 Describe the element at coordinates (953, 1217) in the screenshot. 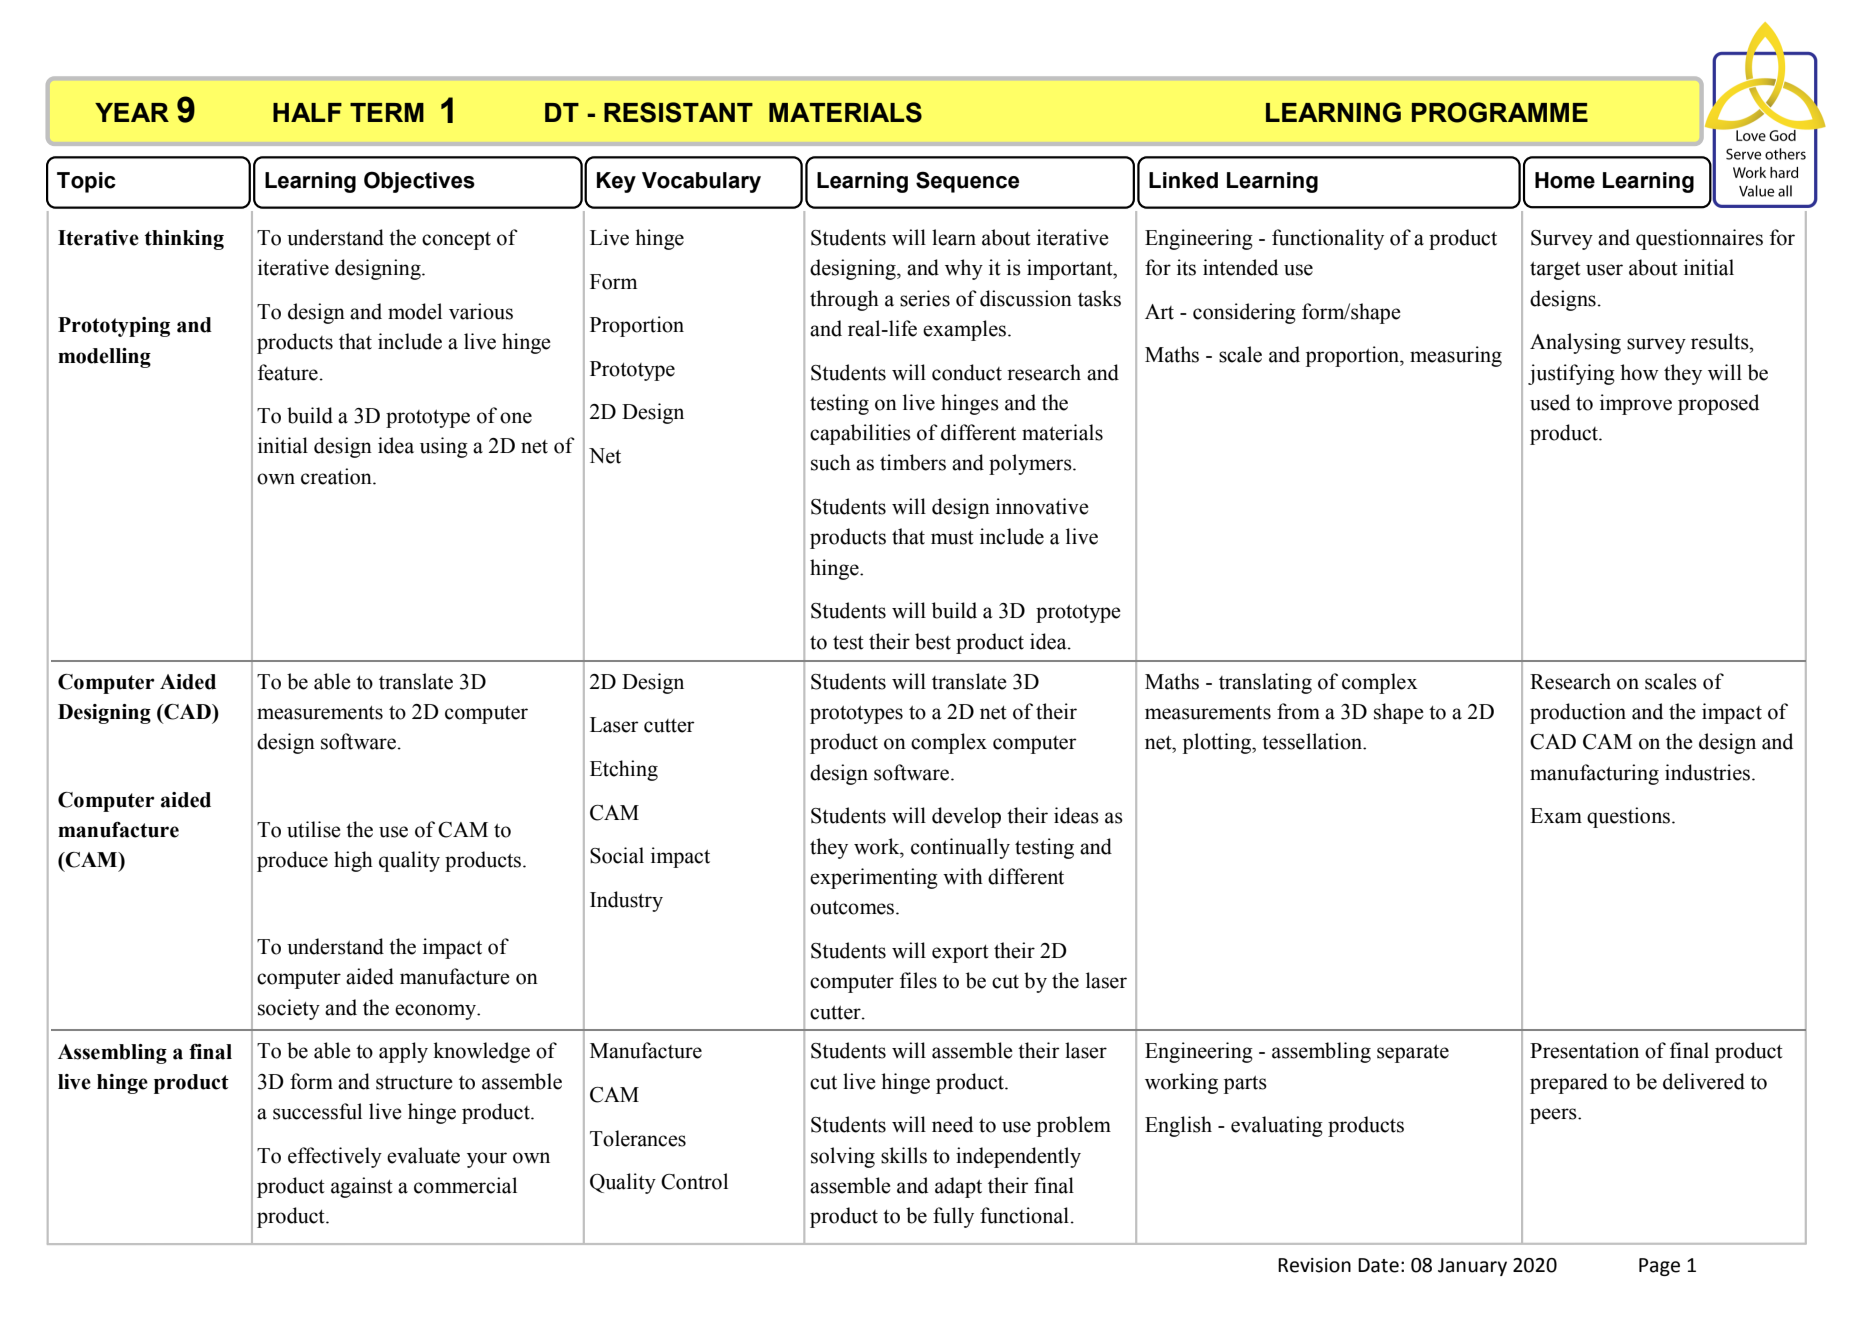

I see `fully` at that location.
